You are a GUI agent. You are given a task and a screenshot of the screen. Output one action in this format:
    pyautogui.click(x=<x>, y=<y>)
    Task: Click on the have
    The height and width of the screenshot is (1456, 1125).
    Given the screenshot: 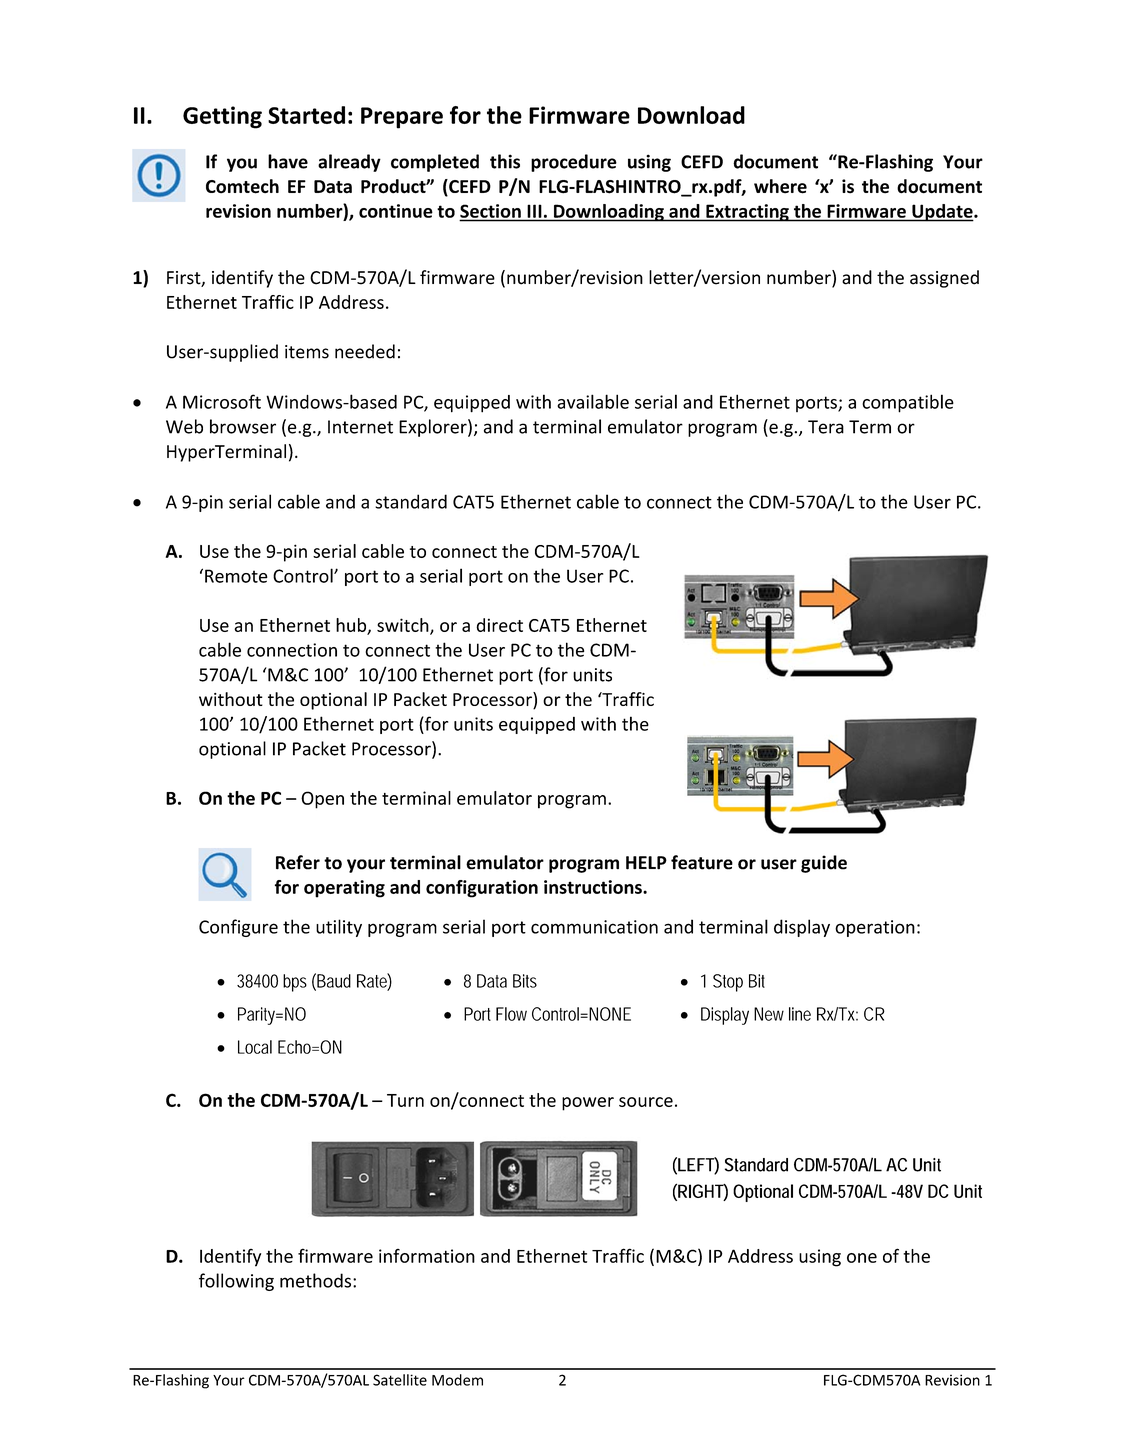 What is the action you would take?
    pyautogui.click(x=288, y=161)
